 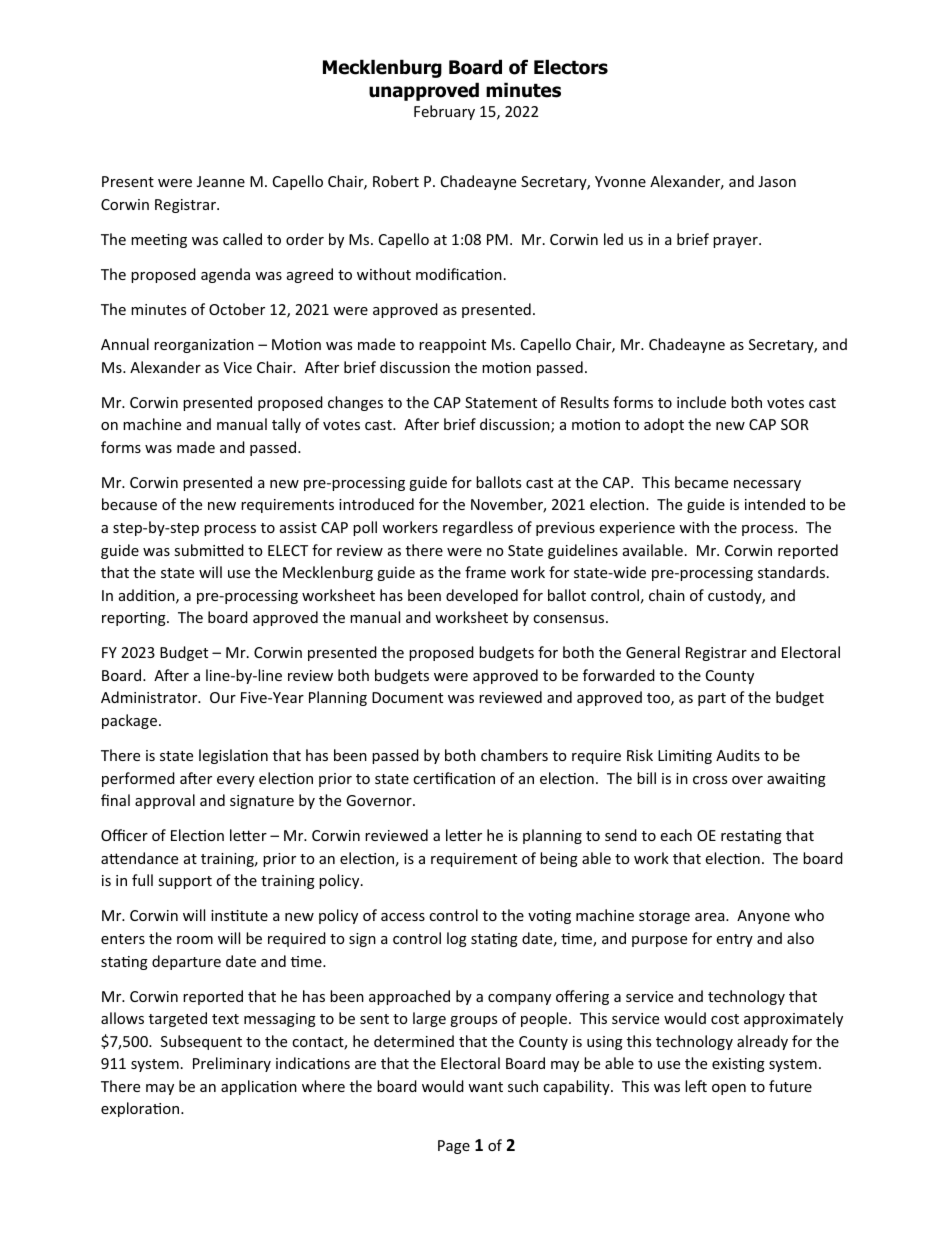 What do you see at coordinates (667, 595) in the screenshot?
I see `chain` at bounding box center [667, 595].
